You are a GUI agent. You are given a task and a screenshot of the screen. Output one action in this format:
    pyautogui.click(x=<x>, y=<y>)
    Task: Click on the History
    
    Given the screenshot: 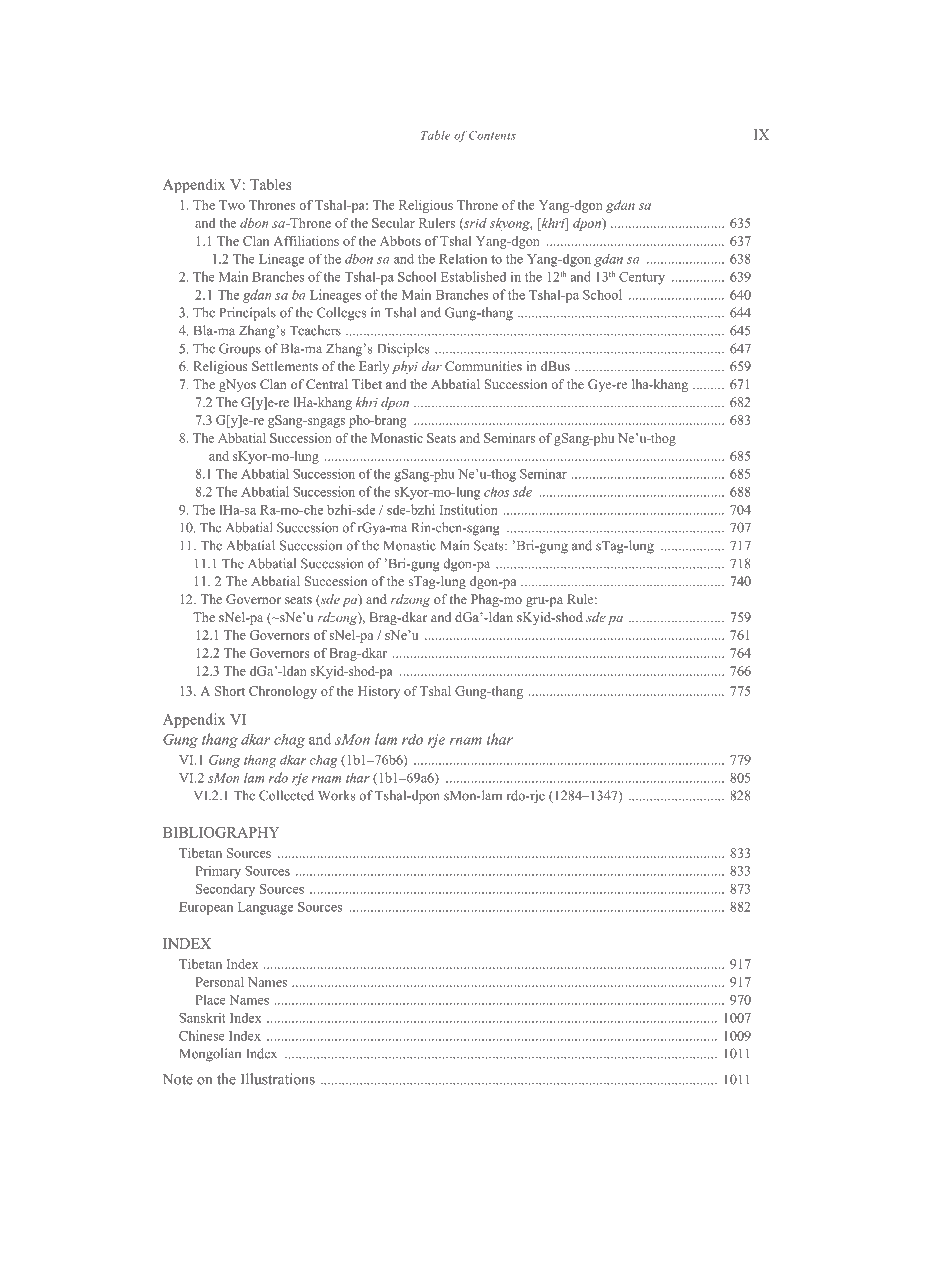 What is the action you would take?
    pyautogui.click(x=379, y=692)
